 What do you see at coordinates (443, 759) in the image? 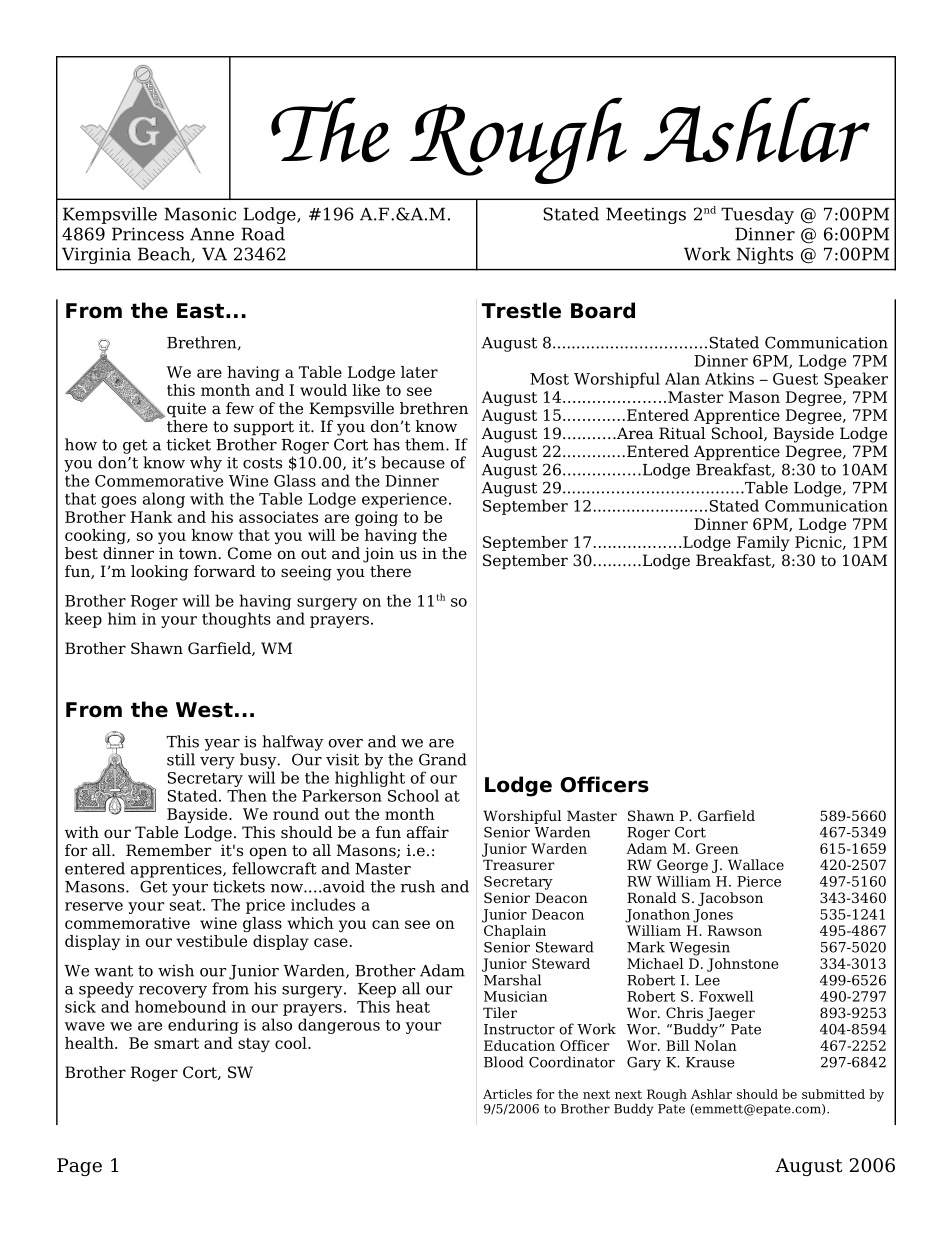
I see `Grand` at bounding box center [443, 759].
